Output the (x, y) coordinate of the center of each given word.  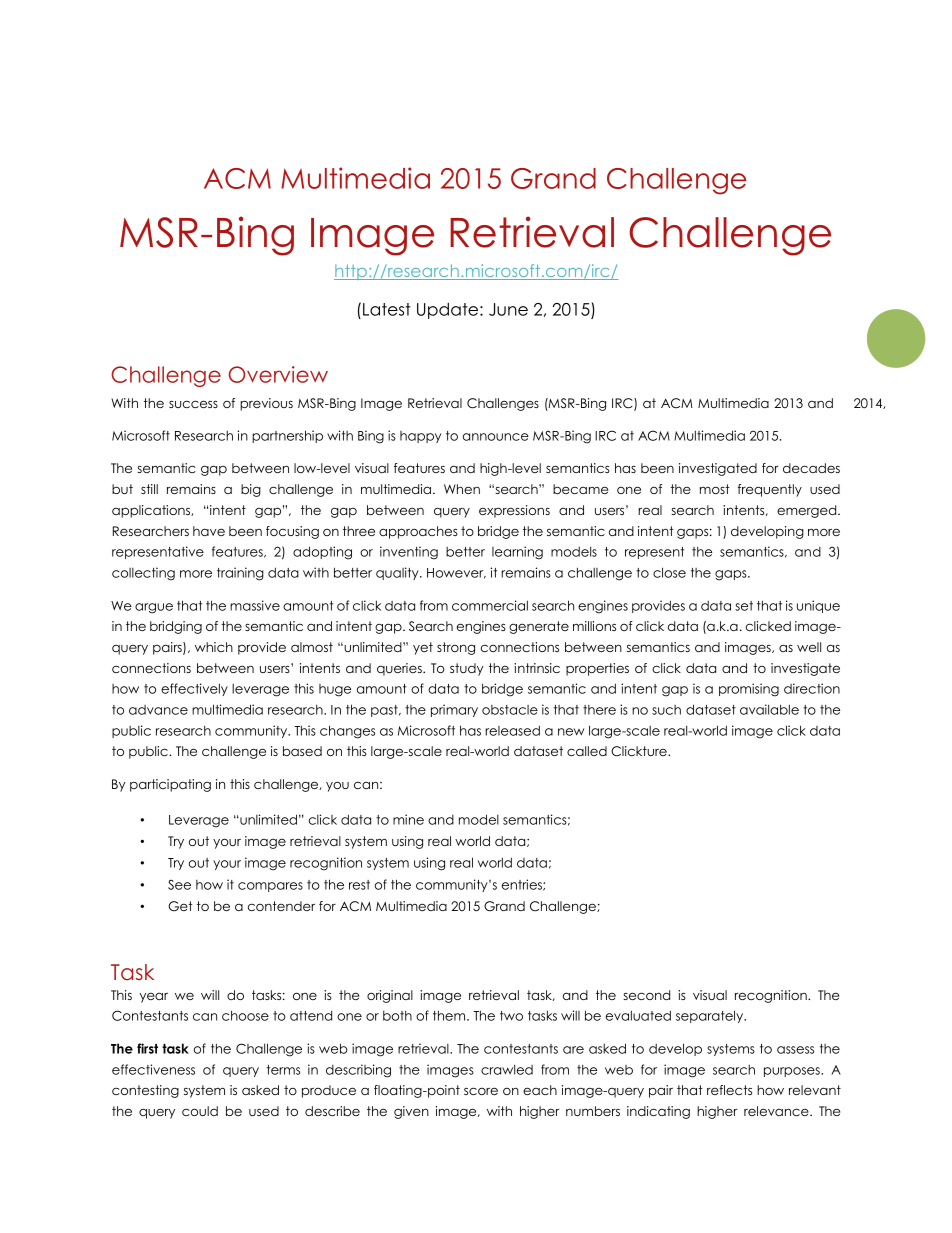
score (481, 1091)
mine (408, 819)
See (179, 884)
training (240, 574)
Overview (278, 374)
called (587, 751)
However (456, 573)
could (200, 1111)
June (508, 309)
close (669, 572)
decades (811, 468)
